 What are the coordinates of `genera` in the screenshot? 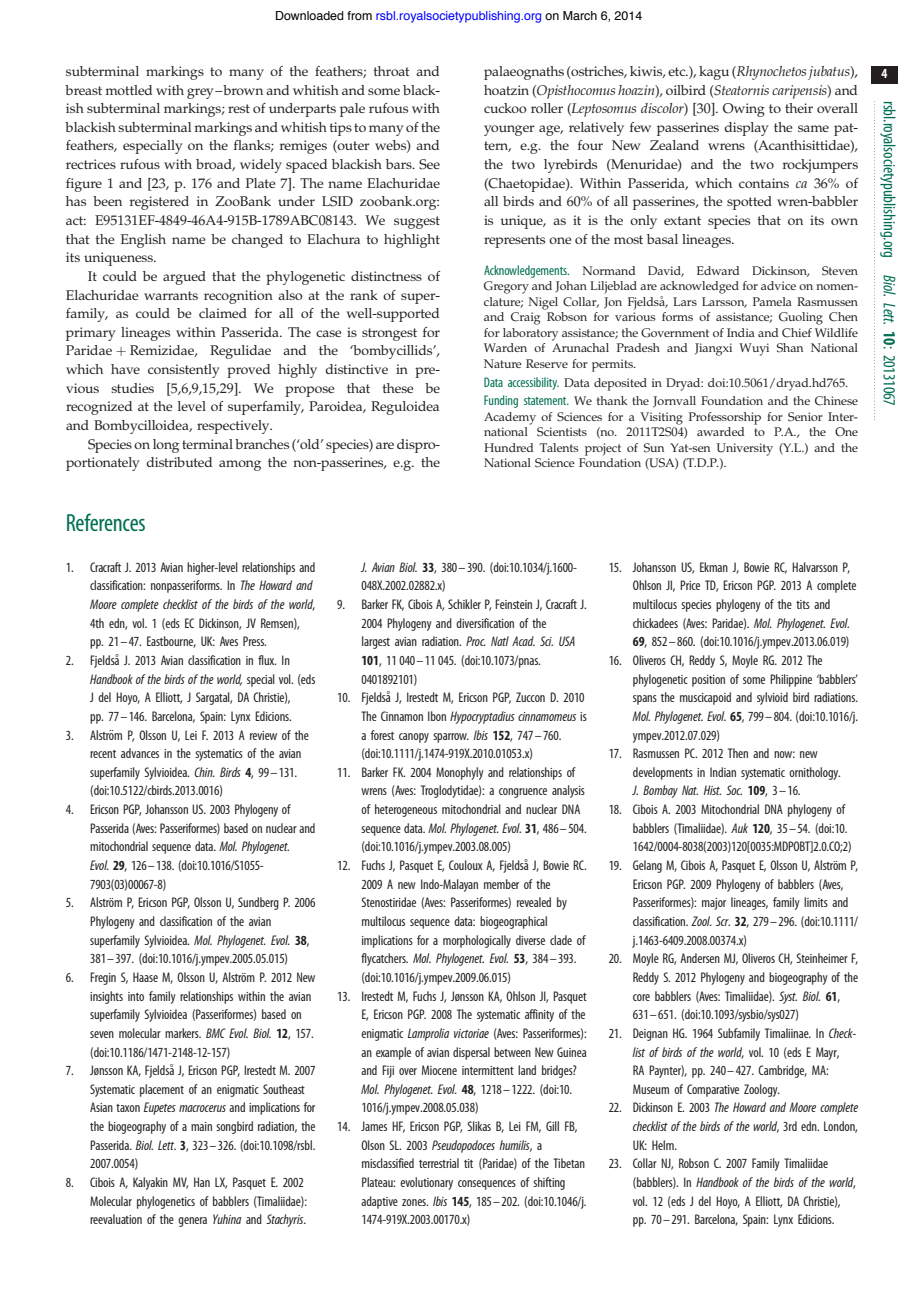 It's located at (192, 1222).
